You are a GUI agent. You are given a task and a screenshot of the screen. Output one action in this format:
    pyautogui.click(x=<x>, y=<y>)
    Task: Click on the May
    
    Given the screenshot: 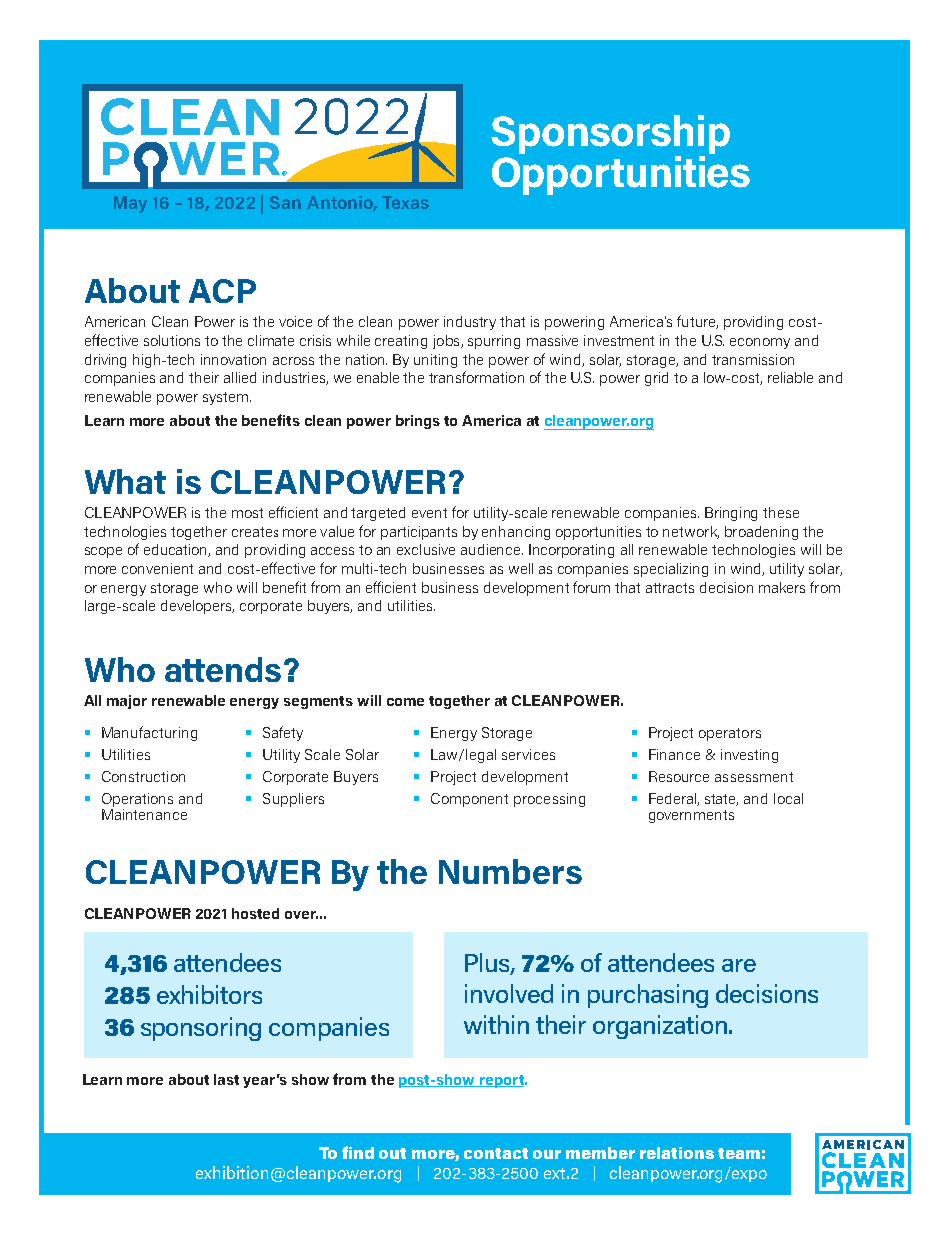 What is the action you would take?
    pyautogui.click(x=130, y=204)
